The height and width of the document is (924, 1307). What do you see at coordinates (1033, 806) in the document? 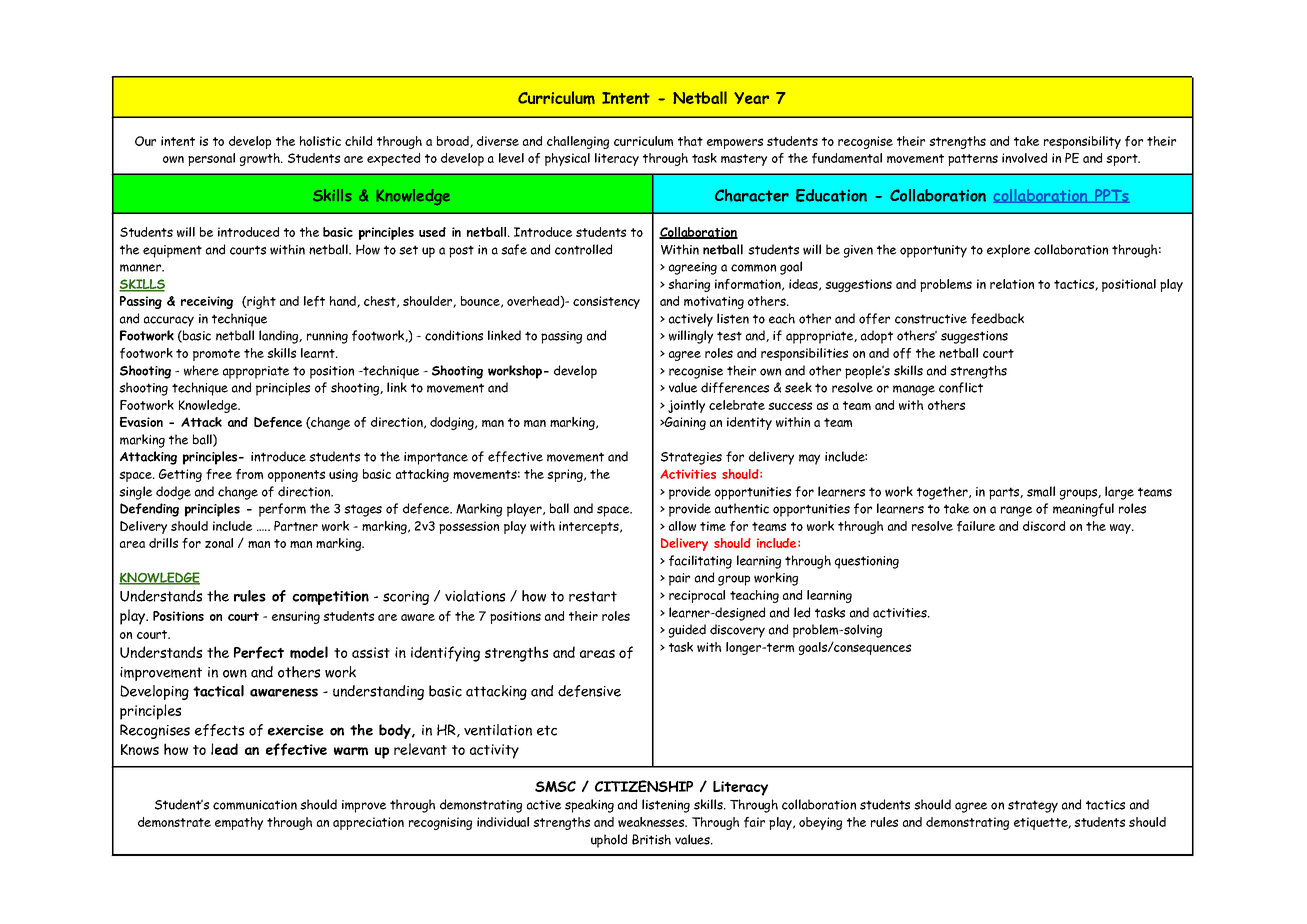
I see `strategy` at bounding box center [1033, 806].
